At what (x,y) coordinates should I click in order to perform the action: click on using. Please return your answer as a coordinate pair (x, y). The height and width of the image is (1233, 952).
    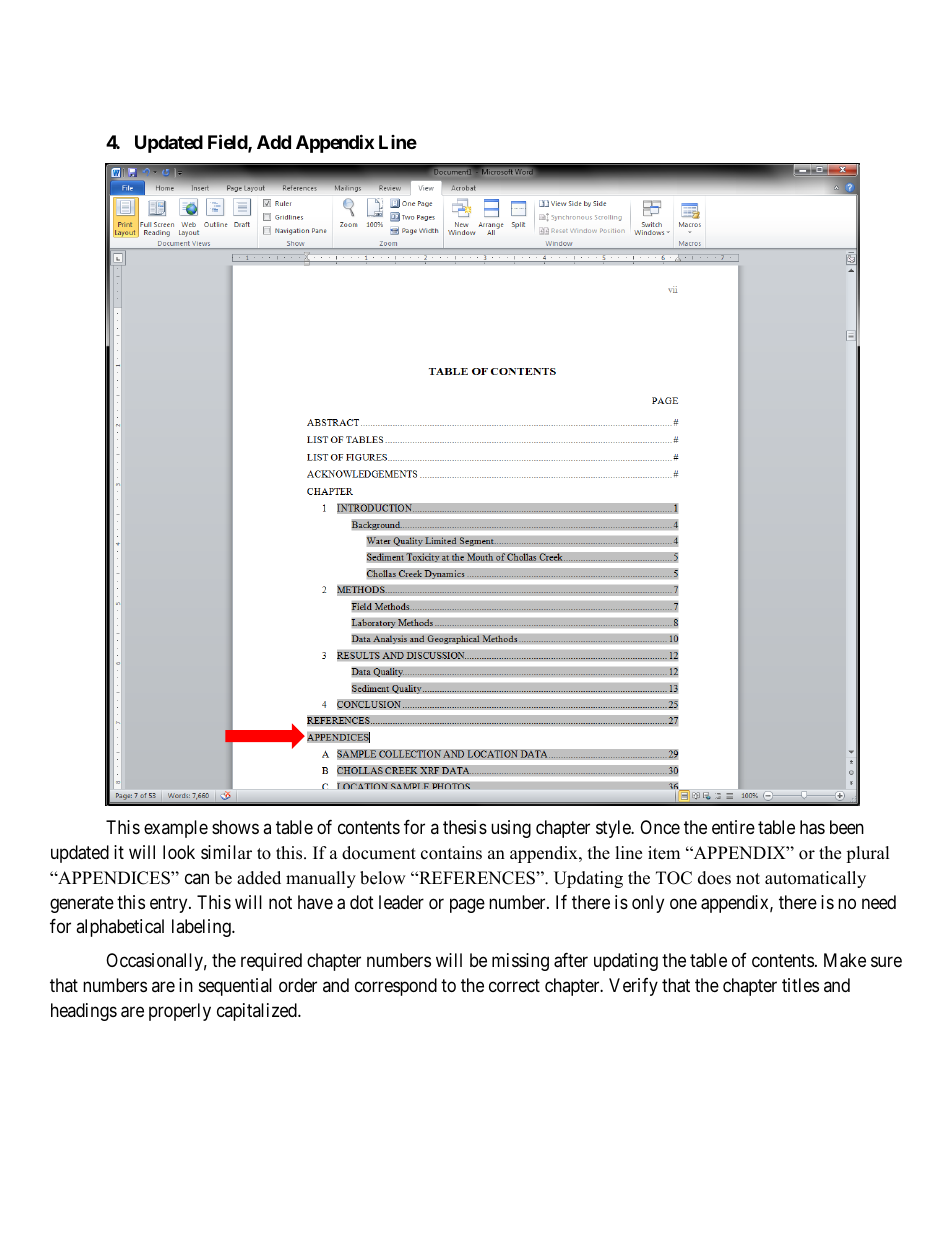
    Looking at the image, I should click on (511, 829).
